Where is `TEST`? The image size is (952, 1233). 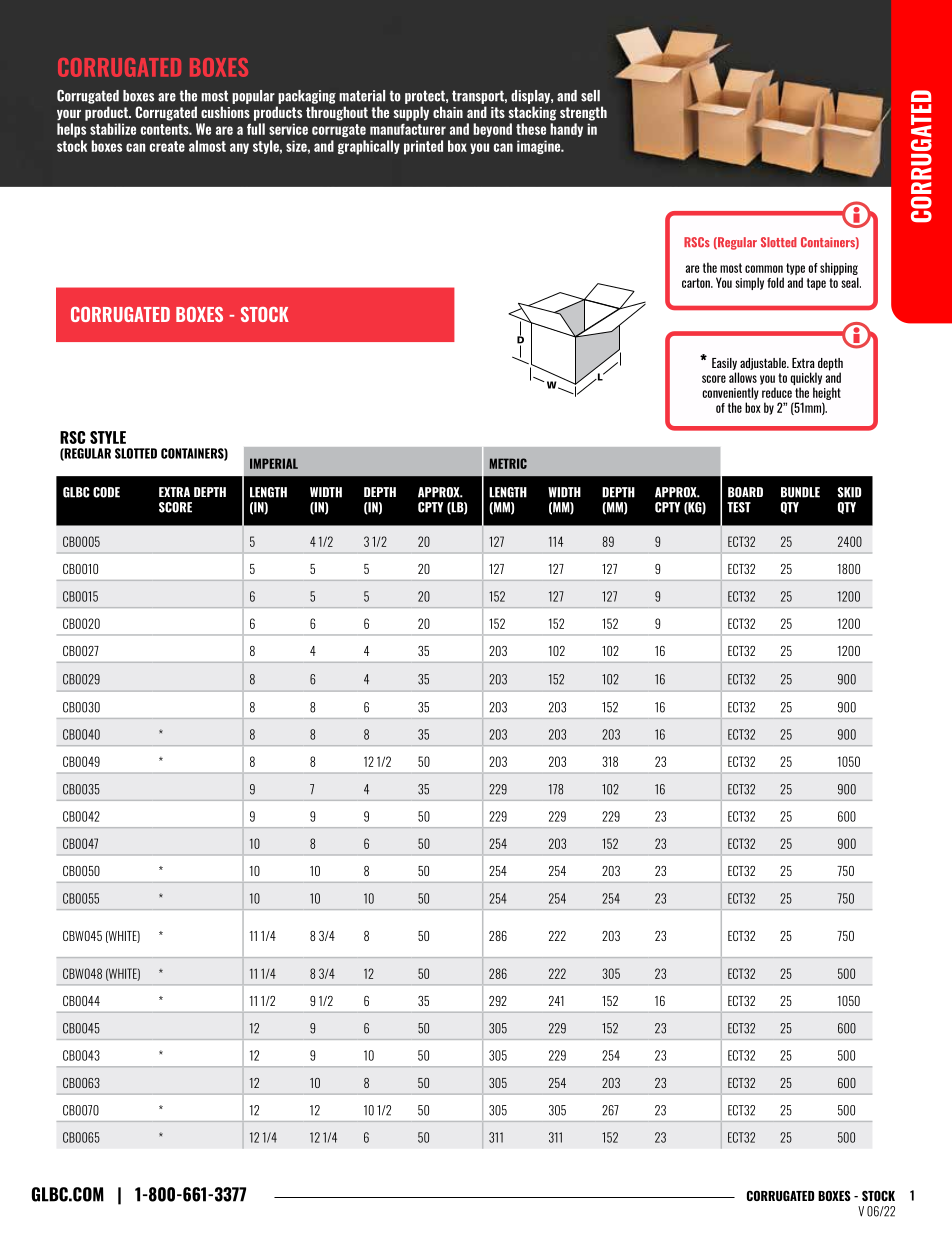 TEST is located at coordinates (739, 507).
